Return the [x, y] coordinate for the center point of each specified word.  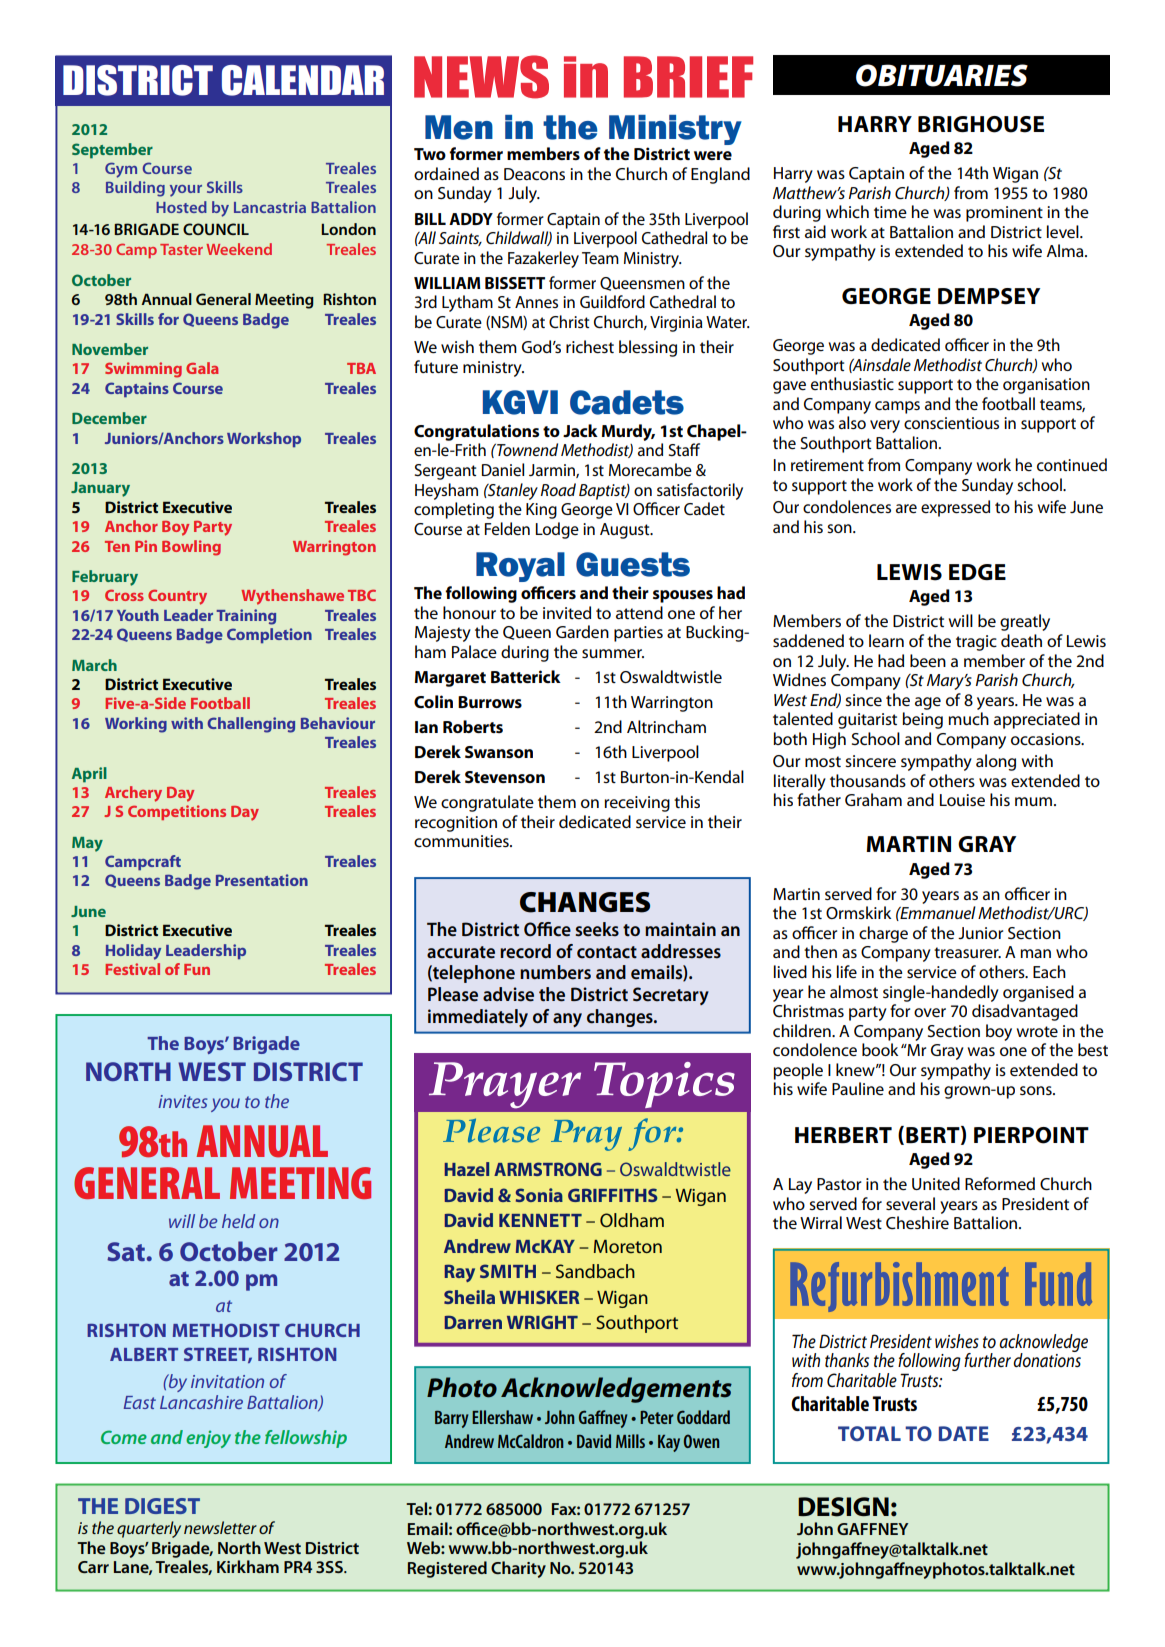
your [186, 191]
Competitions [177, 812]
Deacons [534, 174]
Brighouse [981, 124]
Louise [962, 800]
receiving [637, 804]
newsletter [220, 1527]
